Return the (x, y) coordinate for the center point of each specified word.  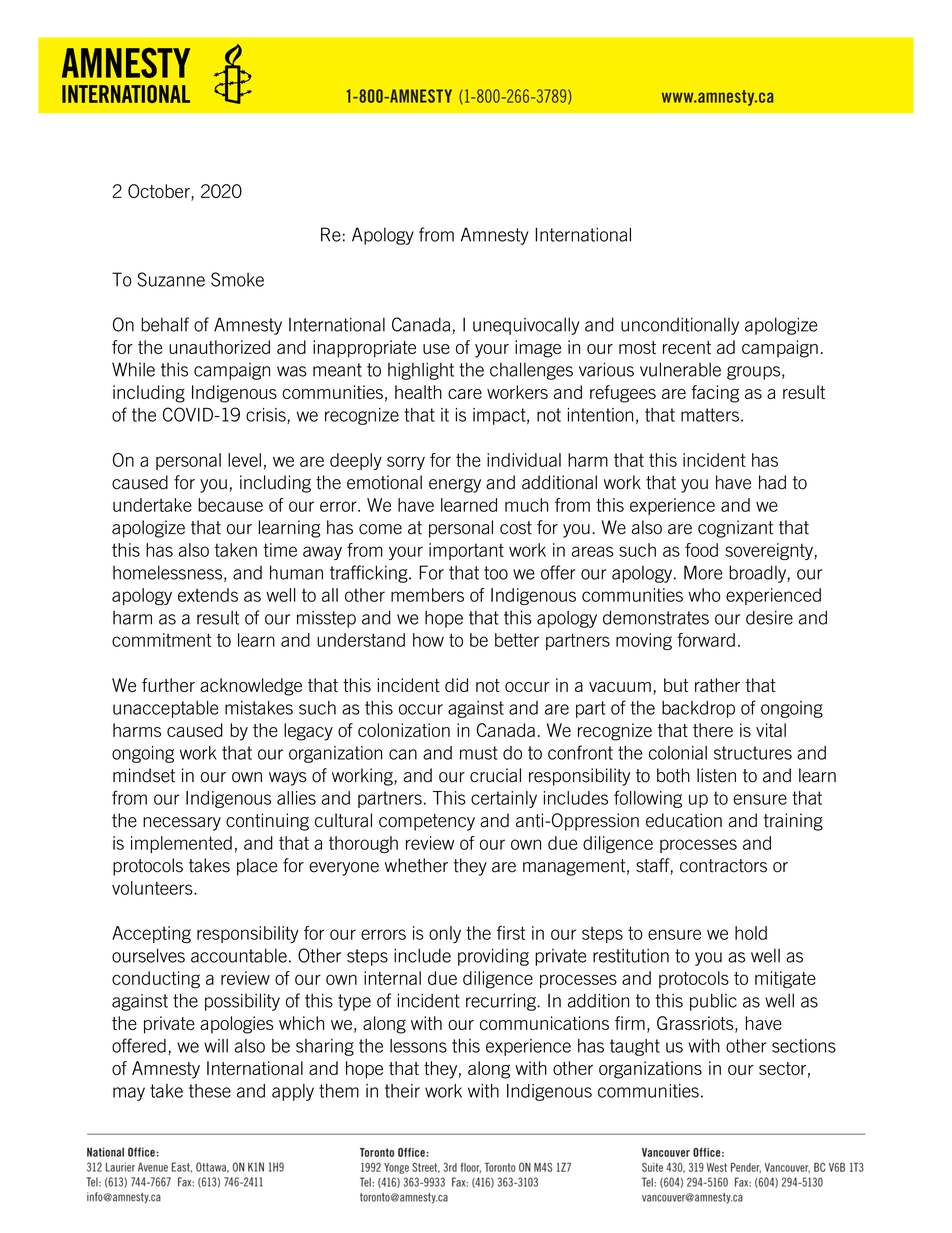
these (210, 1091)
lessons (418, 1046)
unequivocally (526, 326)
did (456, 685)
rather (717, 685)
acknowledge (251, 687)
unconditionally (680, 326)
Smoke (237, 279)
